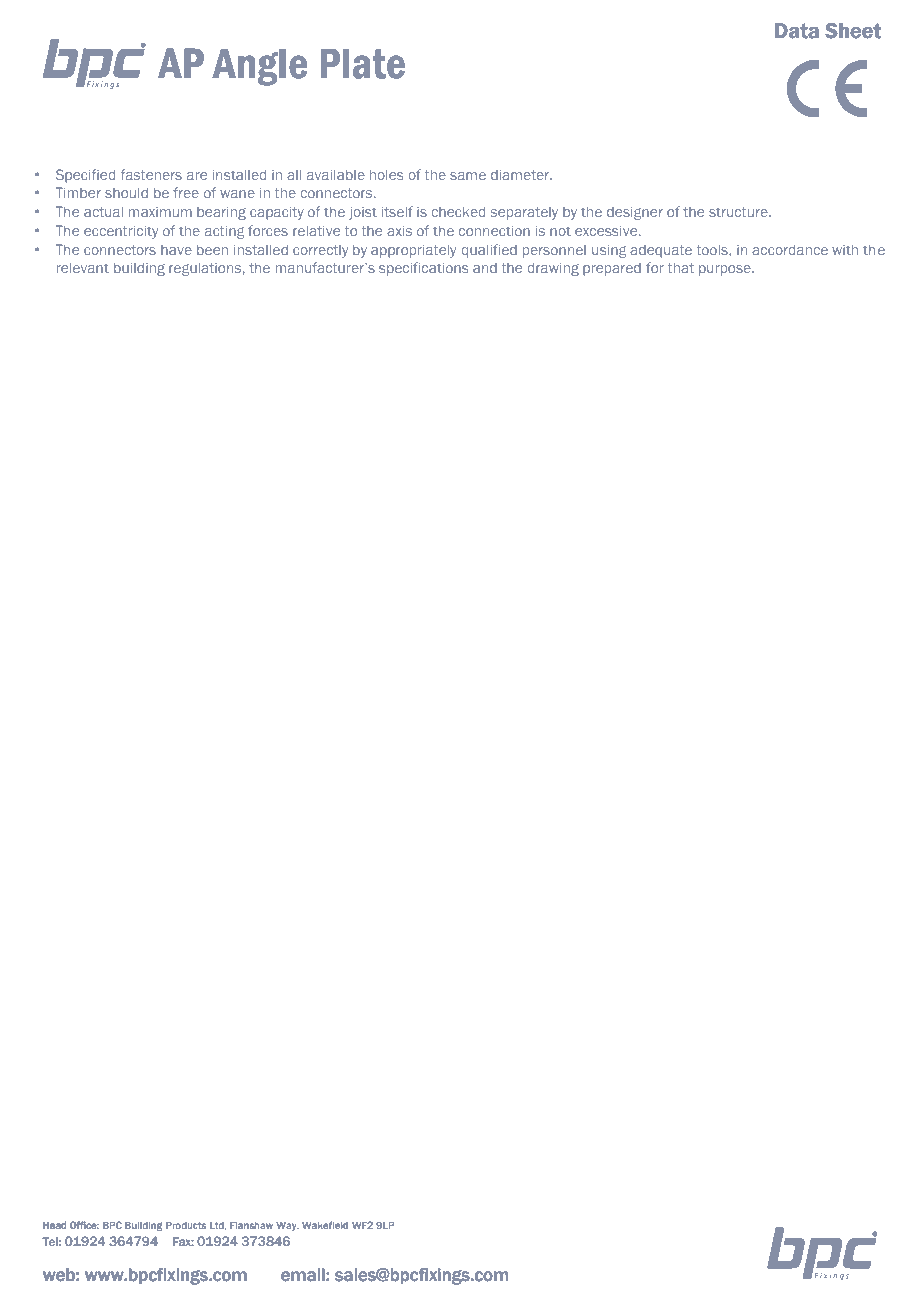  Describe the element at coordinates (424, 269) in the document. I see `specifications` at that location.
